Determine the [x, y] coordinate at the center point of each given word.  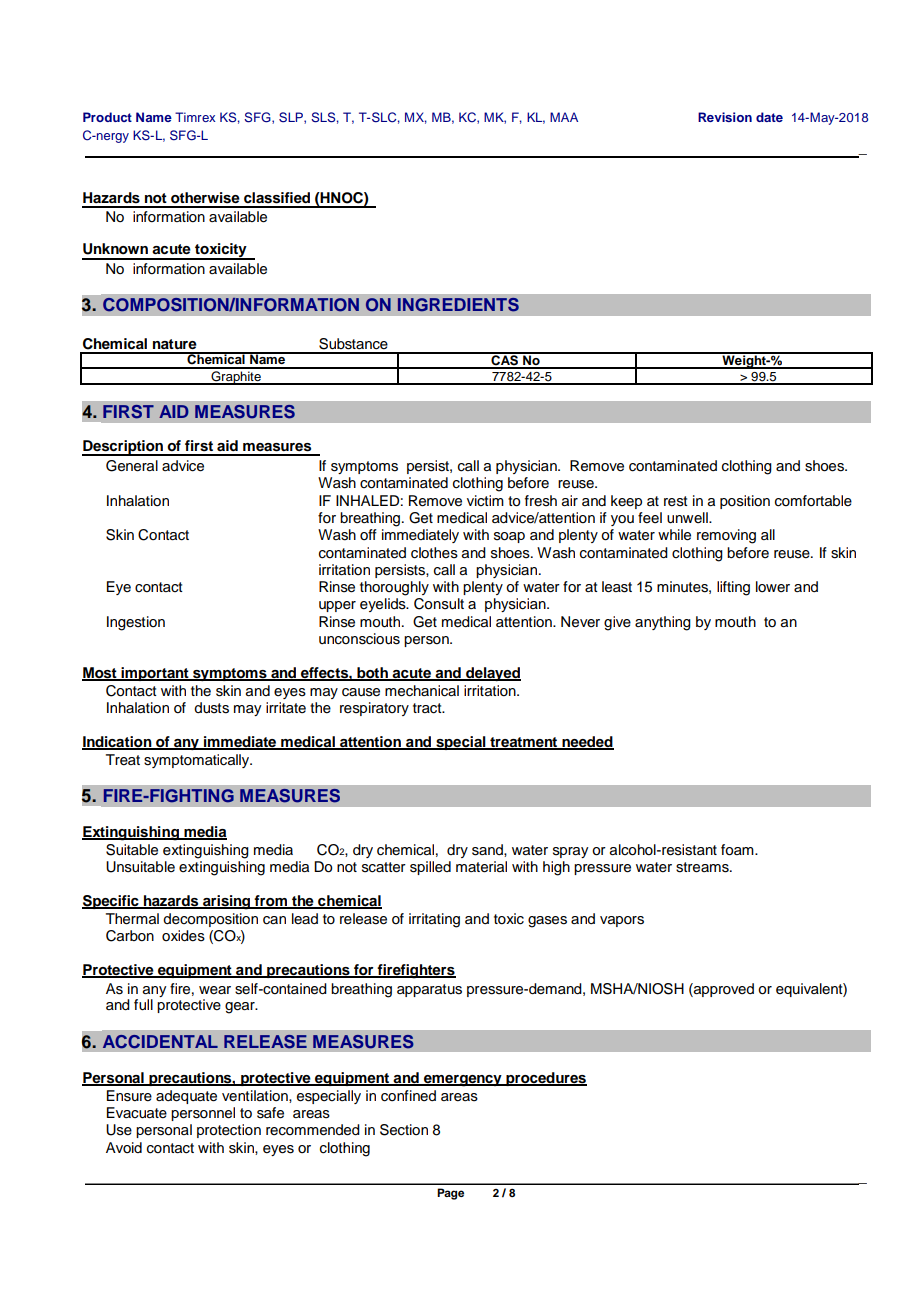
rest [676, 501]
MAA [564, 117]
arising [227, 902]
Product [107, 117]
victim [485, 500]
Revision [725, 117]
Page [450, 1194]
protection [229, 1131]
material [481, 867]
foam [738, 850]
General [132, 466]
